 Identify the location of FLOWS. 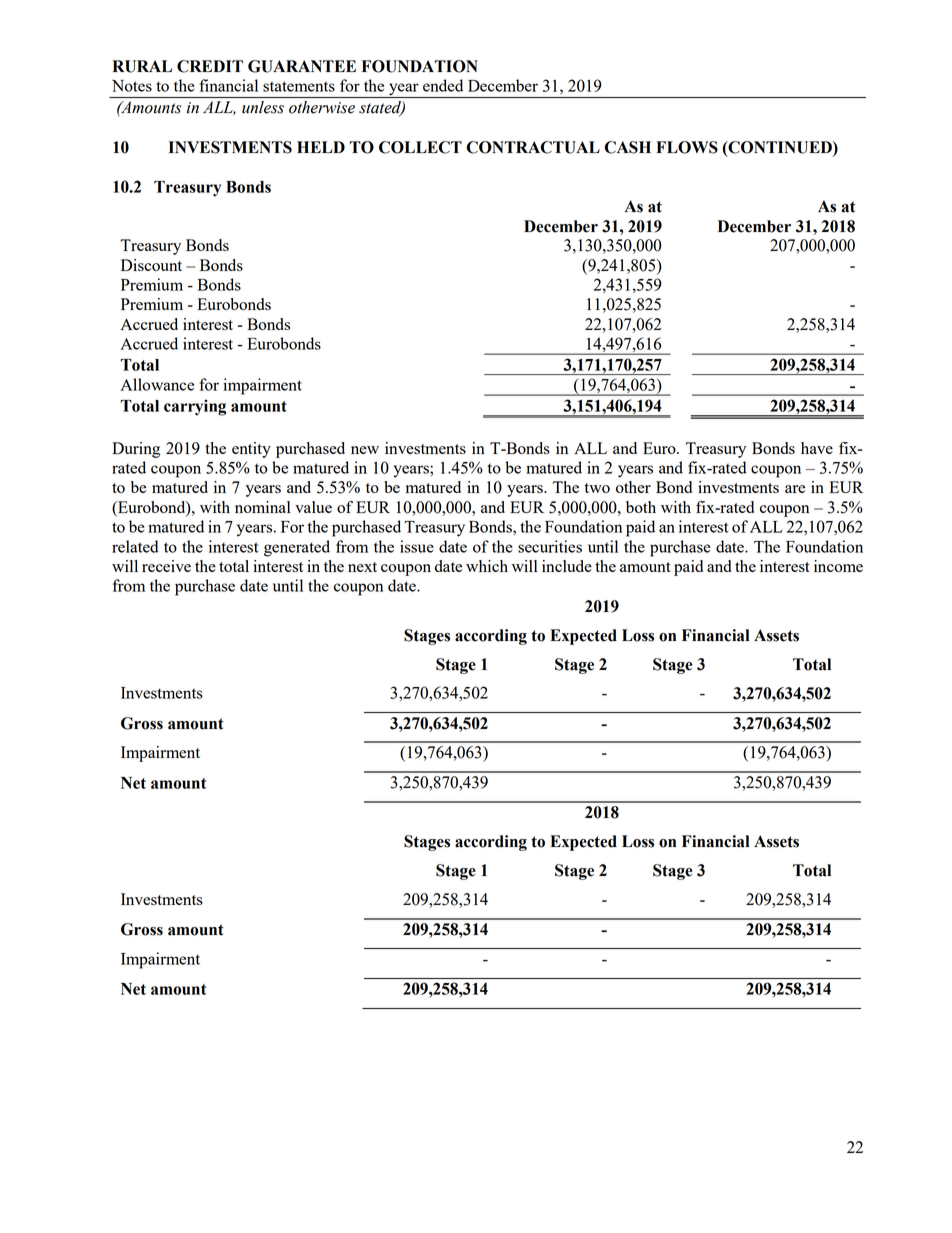
(687, 147).
